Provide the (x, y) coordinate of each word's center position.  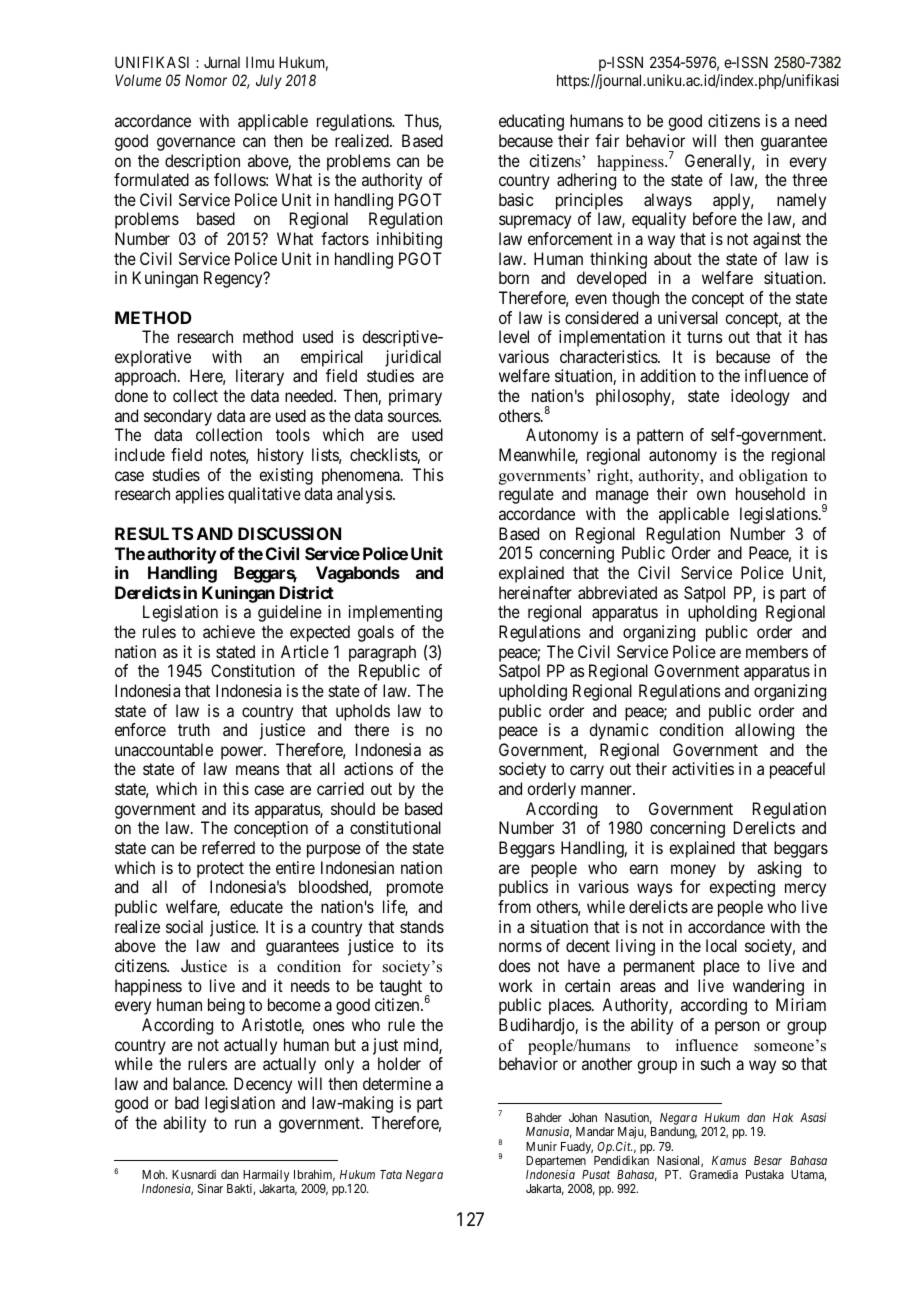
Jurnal (222, 62)
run (245, 1124)
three (809, 179)
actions (368, 768)
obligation (773, 478)
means (258, 770)
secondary (179, 419)
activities (703, 768)
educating (531, 122)
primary (415, 397)
